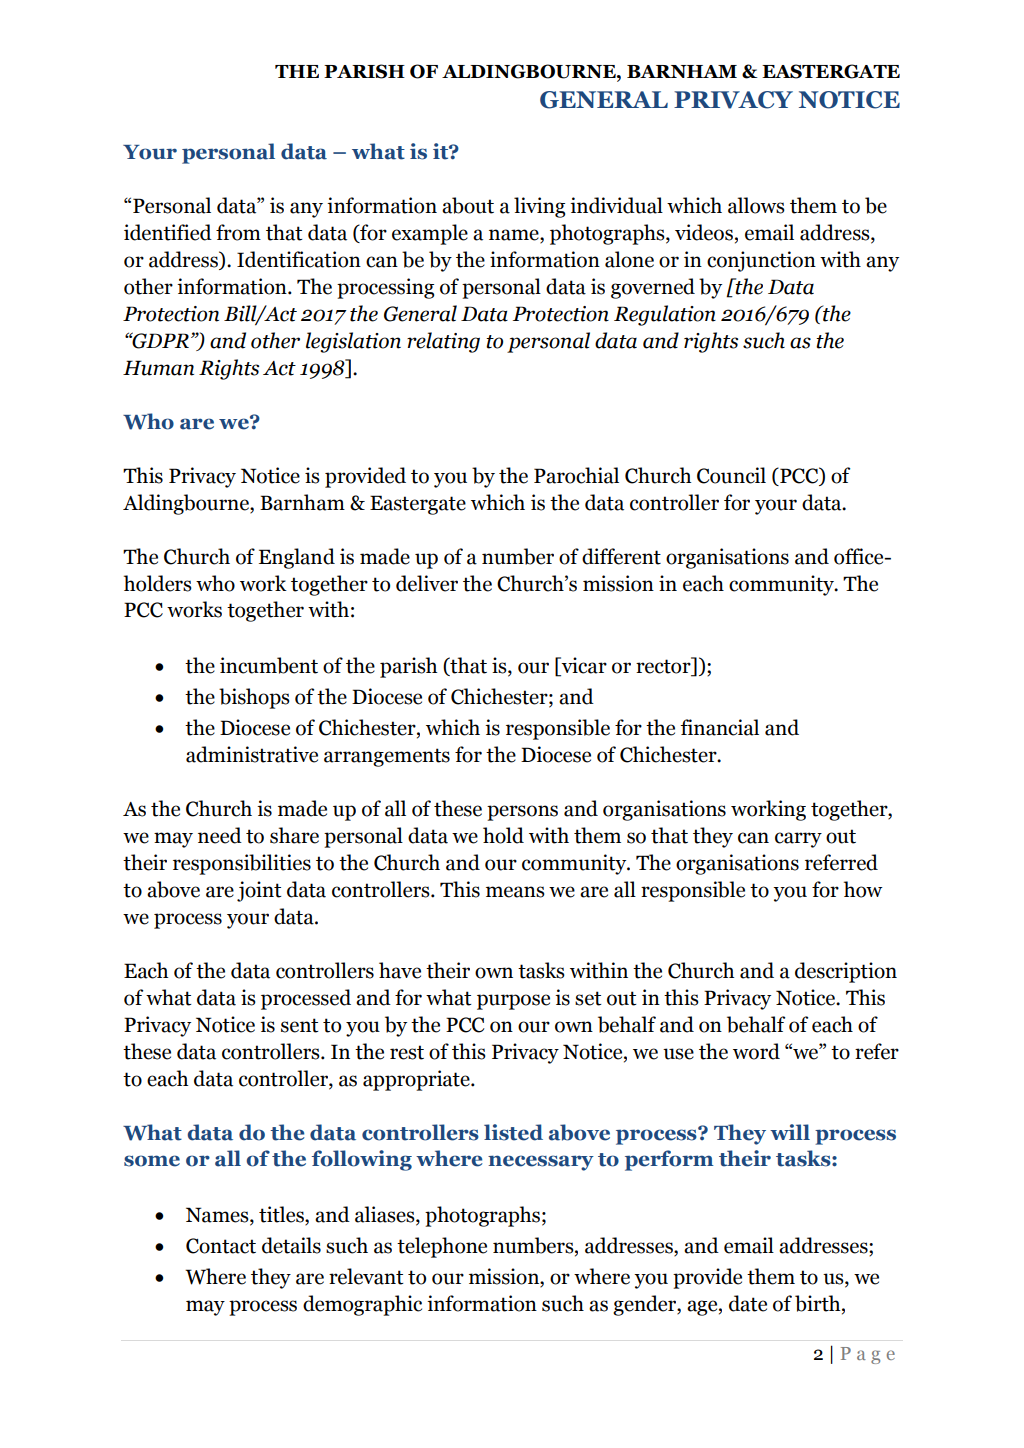  What do you see at coordinates (427, 583) in the screenshot?
I see `deliver` at bounding box center [427, 583].
